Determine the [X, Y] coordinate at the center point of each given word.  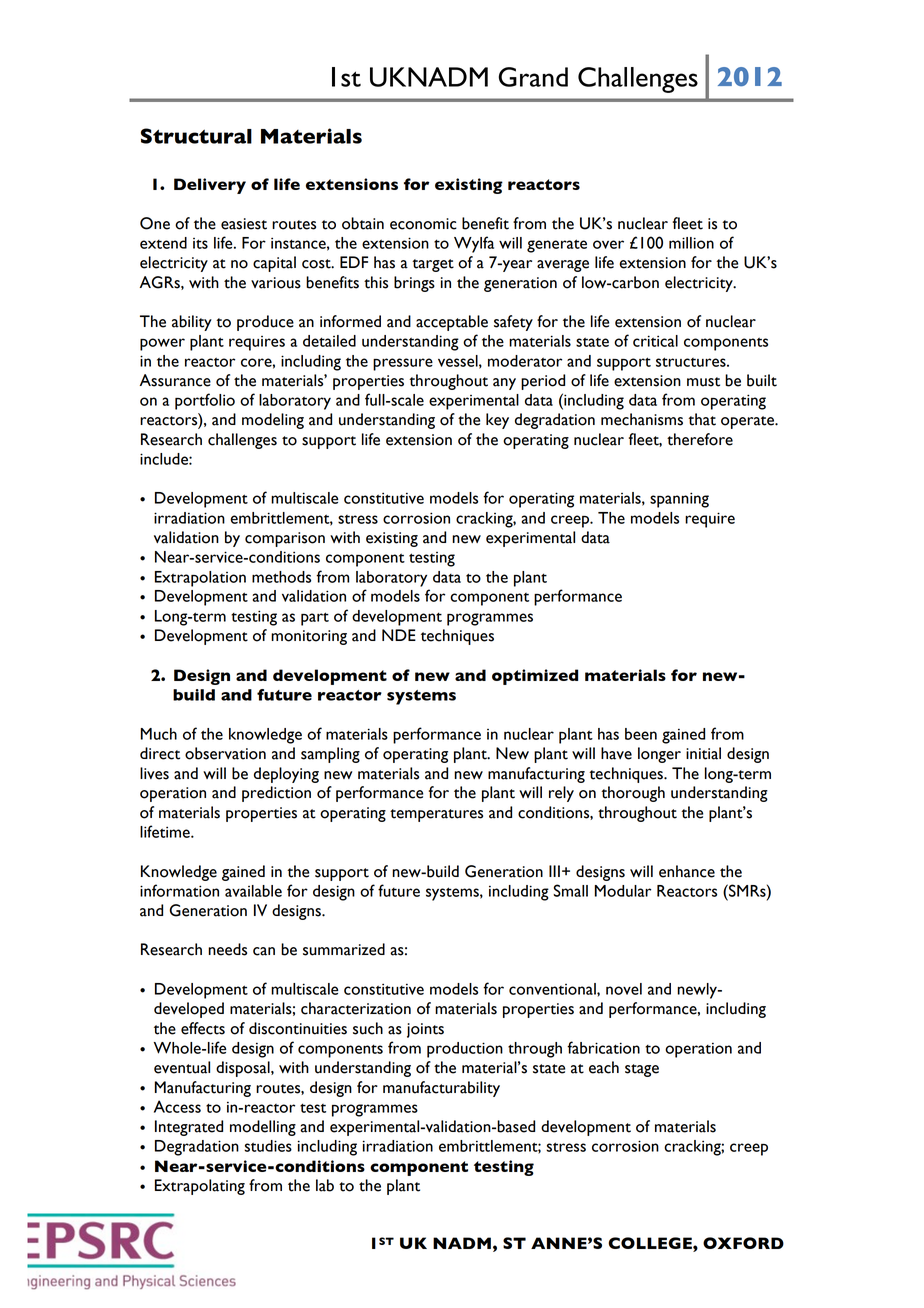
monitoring [309, 637]
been [641, 734]
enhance [687, 871]
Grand [533, 77]
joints [425, 1030]
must [703, 382]
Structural [196, 136]
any [504, 384]
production [465, 1050]
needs [227, 949]
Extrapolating [200, 1187]
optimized [535, 677]
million [691, 243]
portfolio [205, 401]
